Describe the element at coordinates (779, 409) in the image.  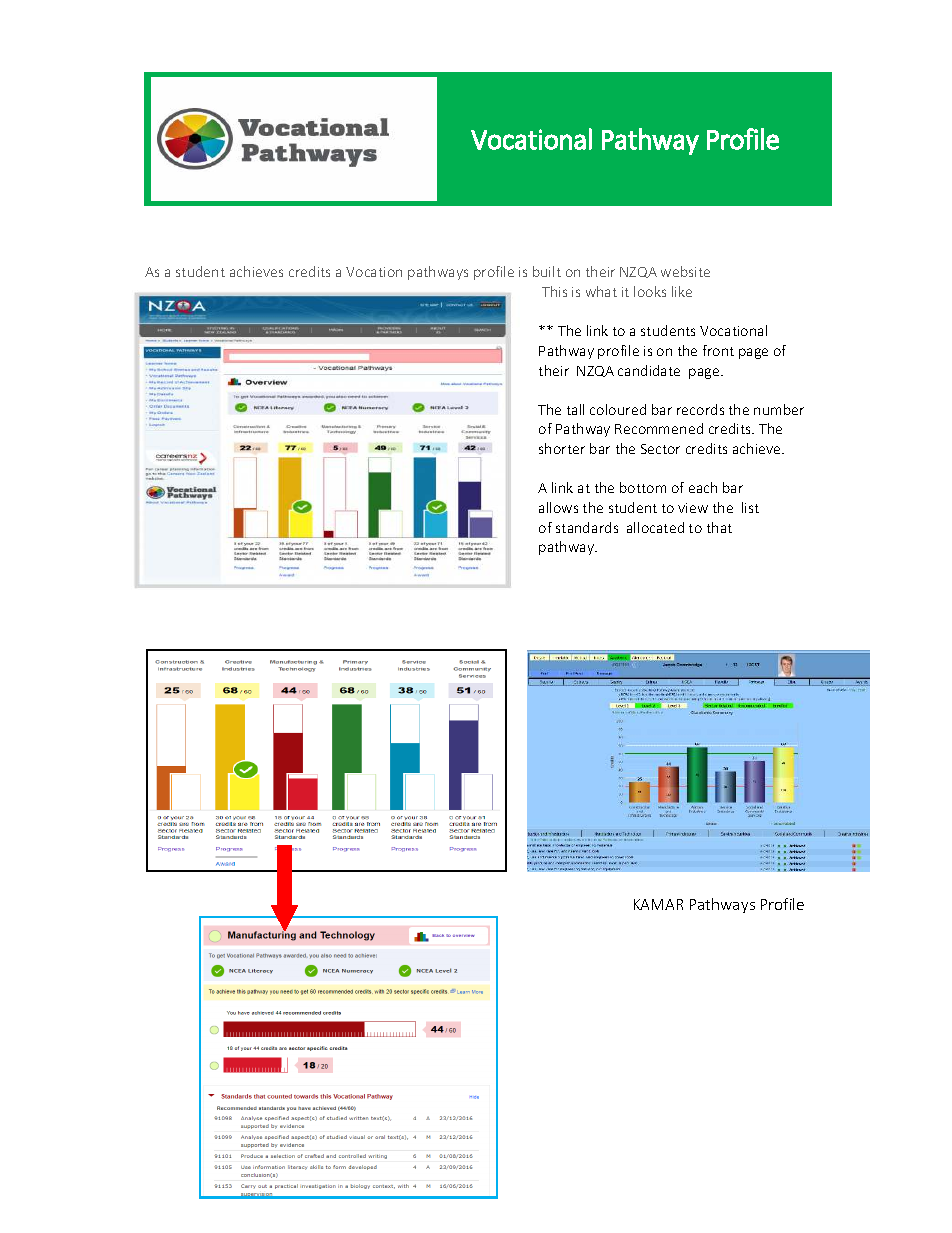
I see `number` at that location.
